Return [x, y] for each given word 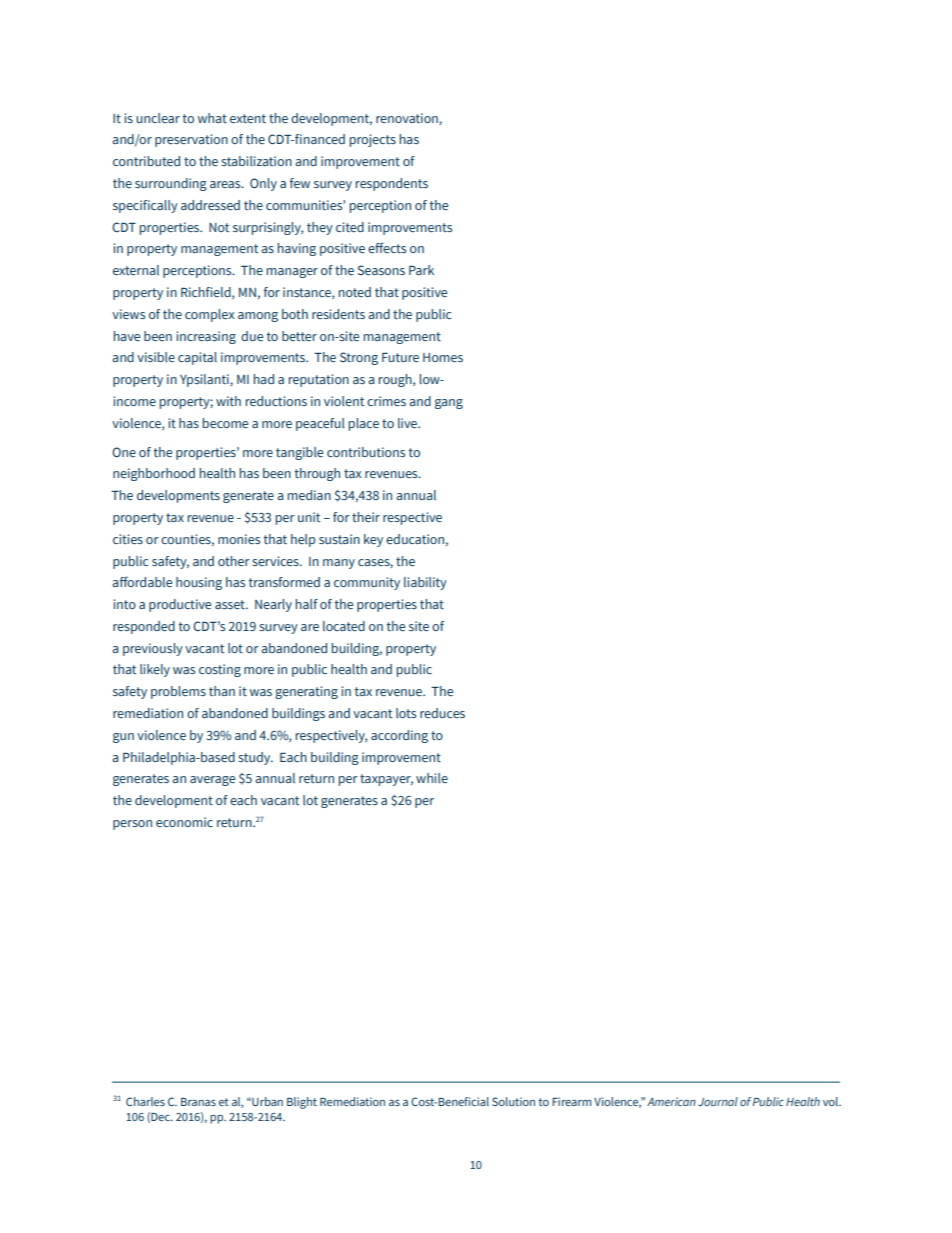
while [432, 778]
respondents [392, 184]
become [225, 423]
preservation [191, 140]
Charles [145, 1101]
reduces [442, 713]
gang [449, 404]
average [212, 781]
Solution [513, 1101]
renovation [408, 119]
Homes [443, 357]
